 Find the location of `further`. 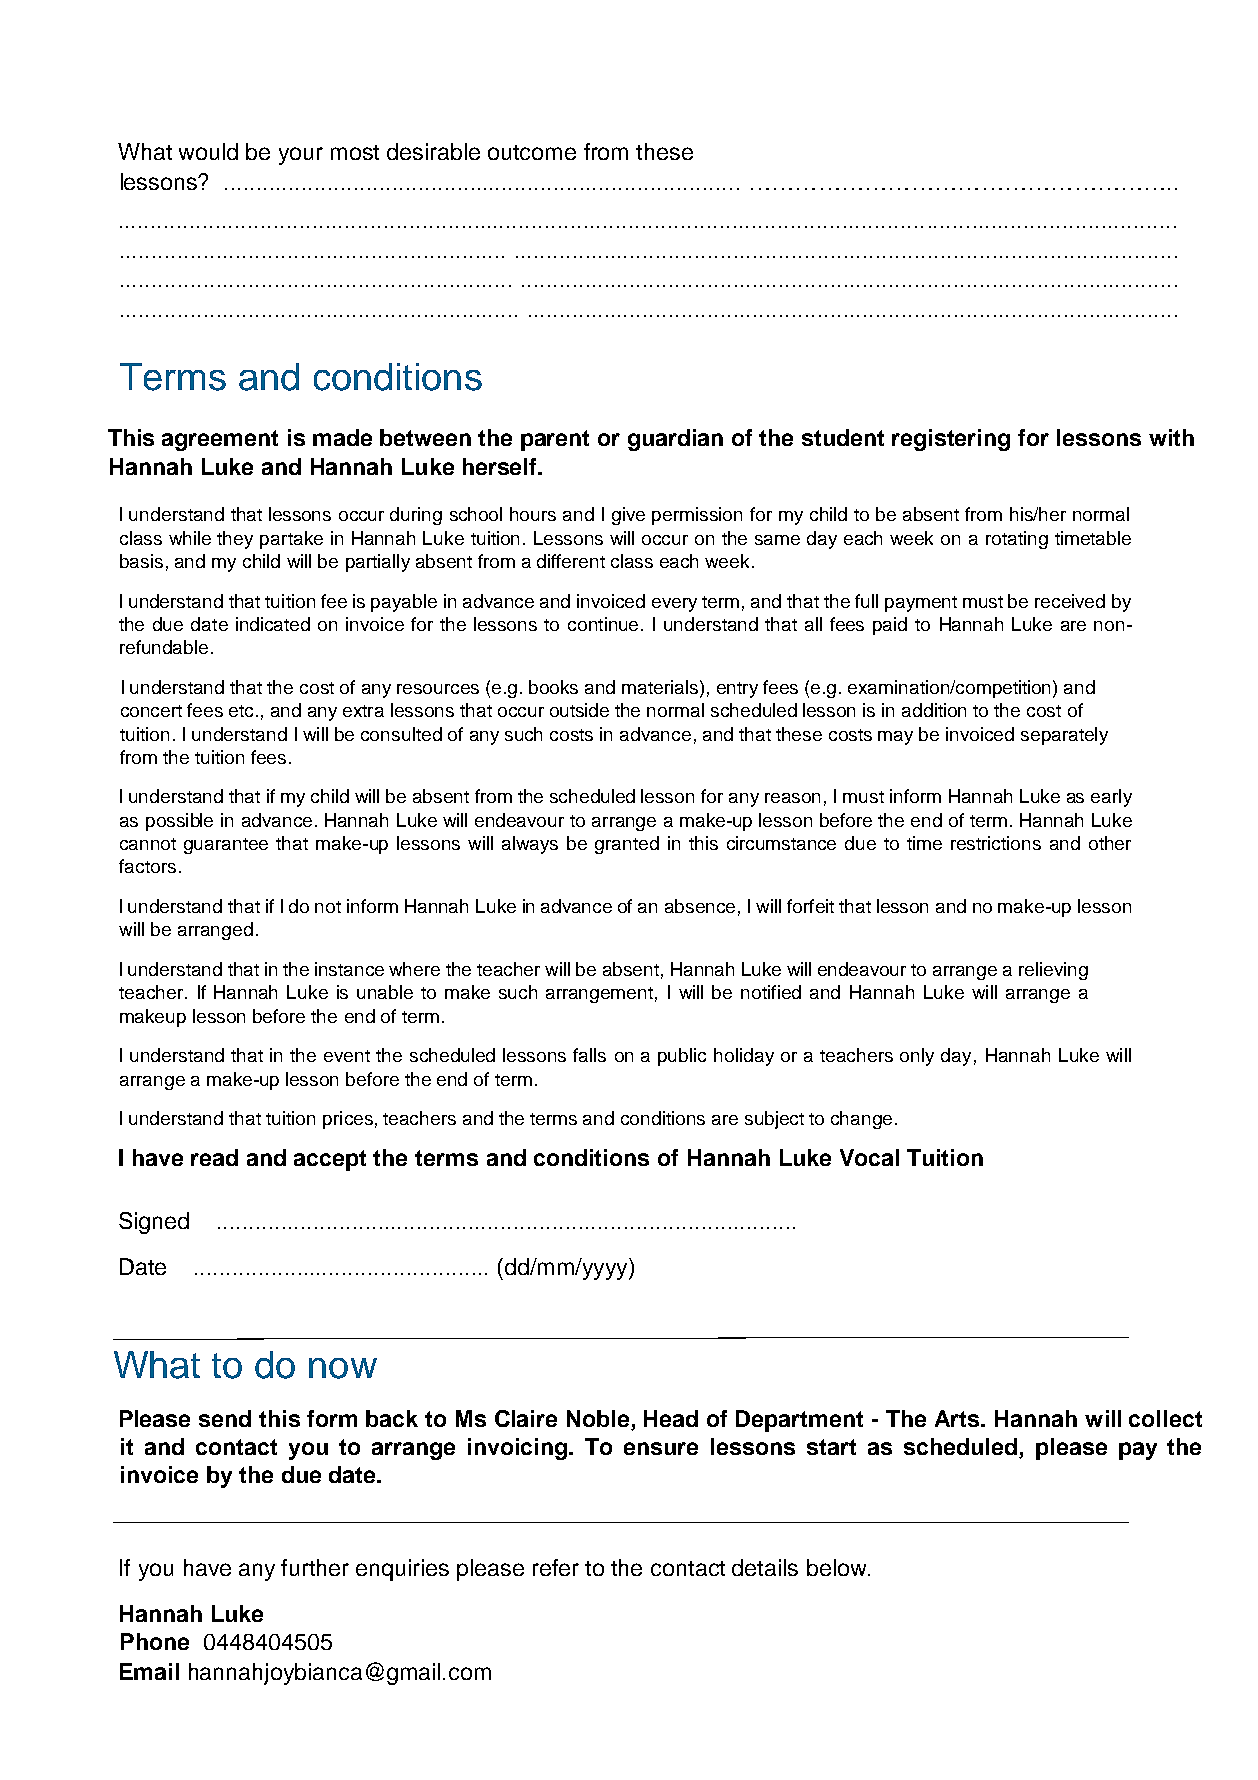

further is located at coordinates (315, 1567).
